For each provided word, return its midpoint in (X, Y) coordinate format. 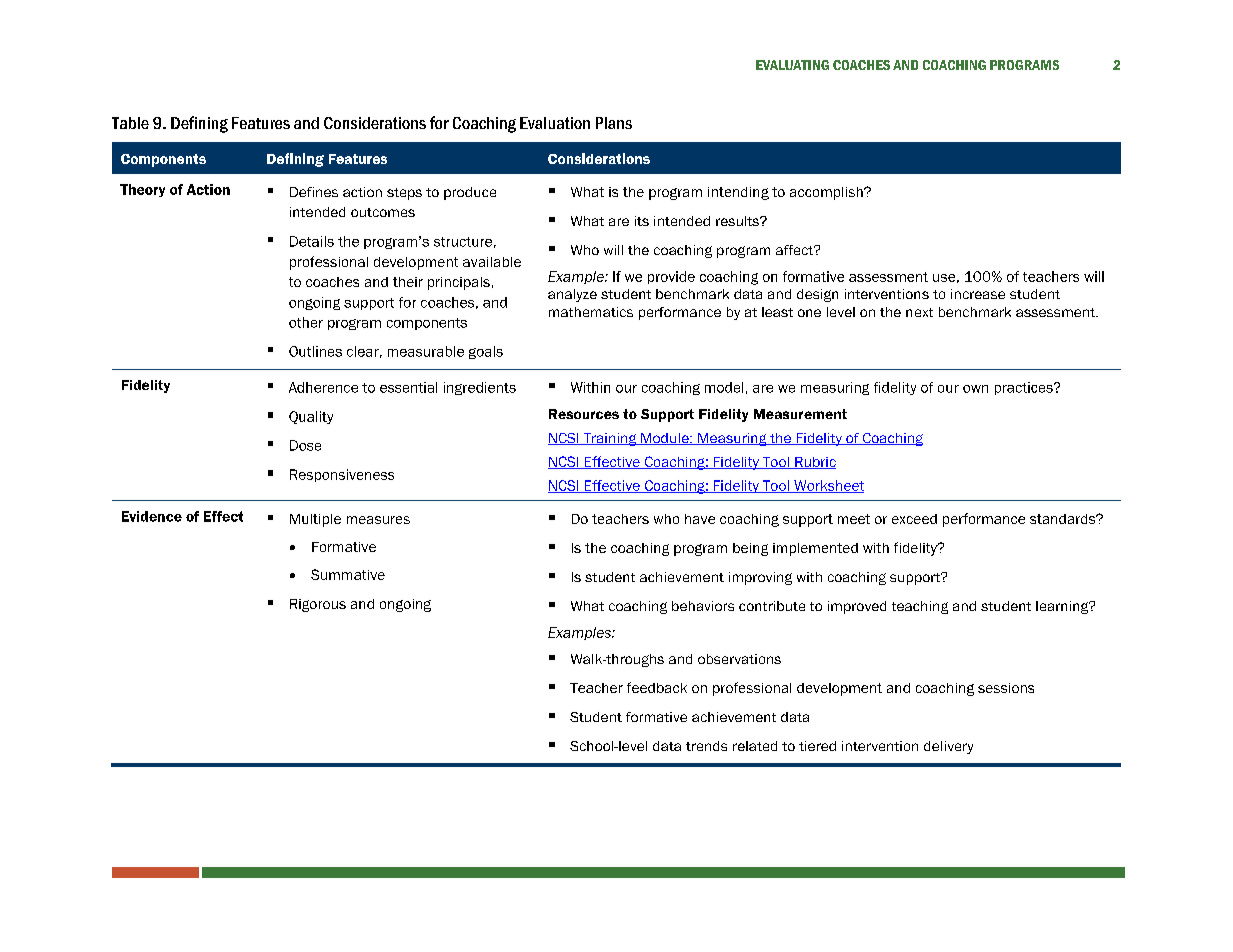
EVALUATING (792, 65)
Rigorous (318, 605)
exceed (914, 519)
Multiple (315, 520)
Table (130, 123)
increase (978, 294)
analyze (572, 295)
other (306, 322)
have (700, 519)
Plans (614, 123)
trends (706, 746)
